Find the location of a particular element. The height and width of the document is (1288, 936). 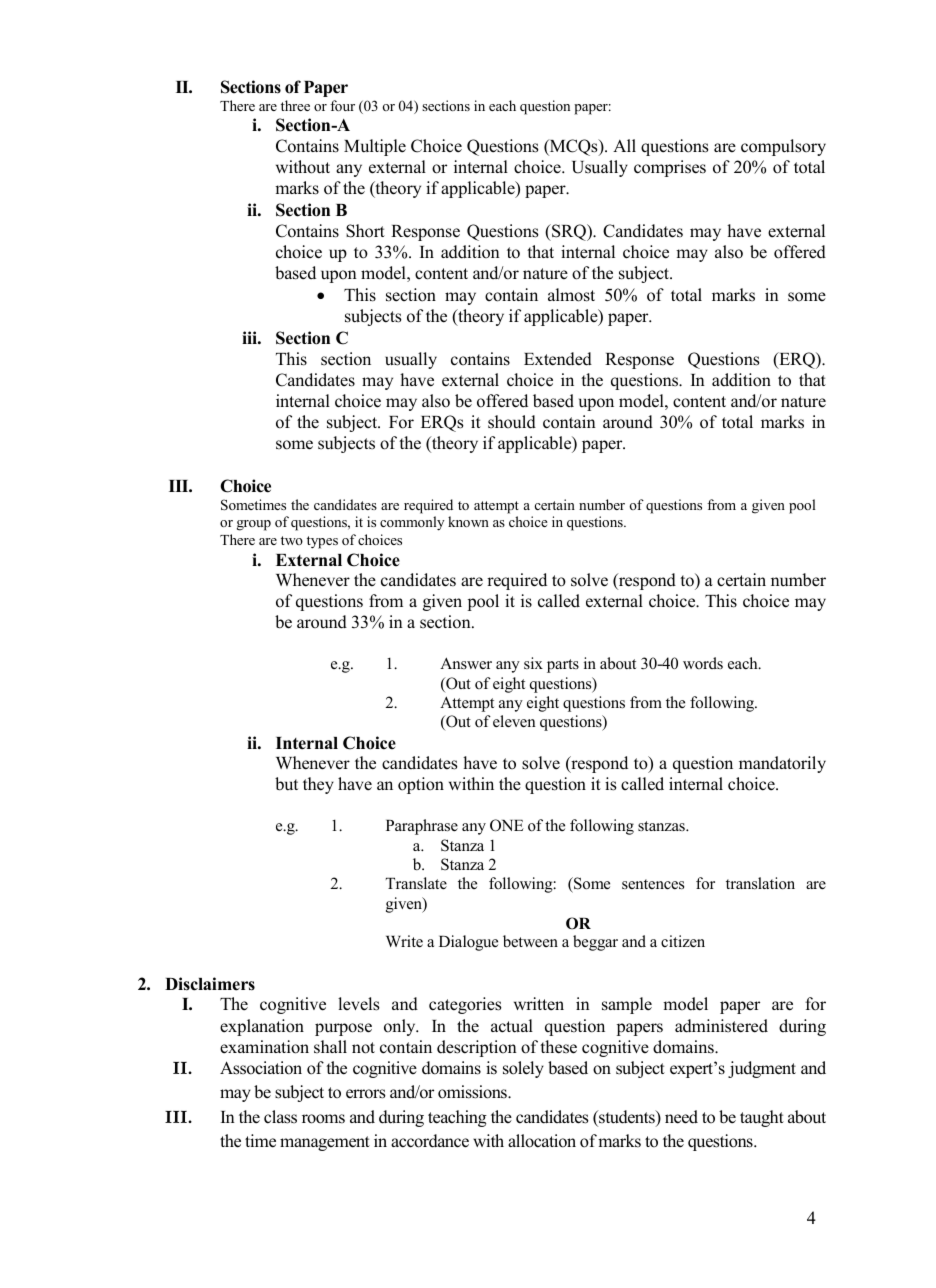

mandatorily is located at coordinates (782, 764).
